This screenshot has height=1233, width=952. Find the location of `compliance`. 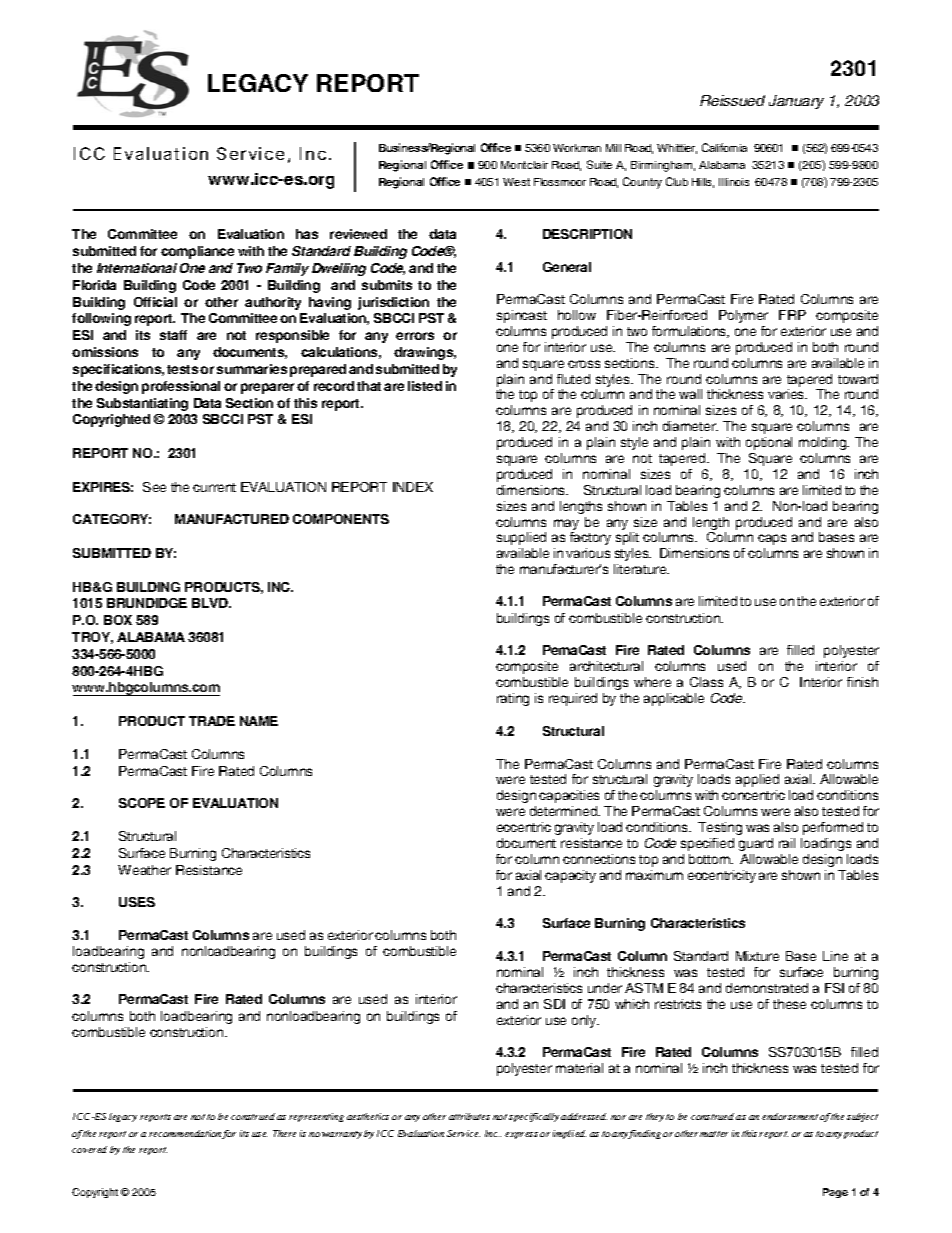

compliance is located at coordinates (197, 252).
